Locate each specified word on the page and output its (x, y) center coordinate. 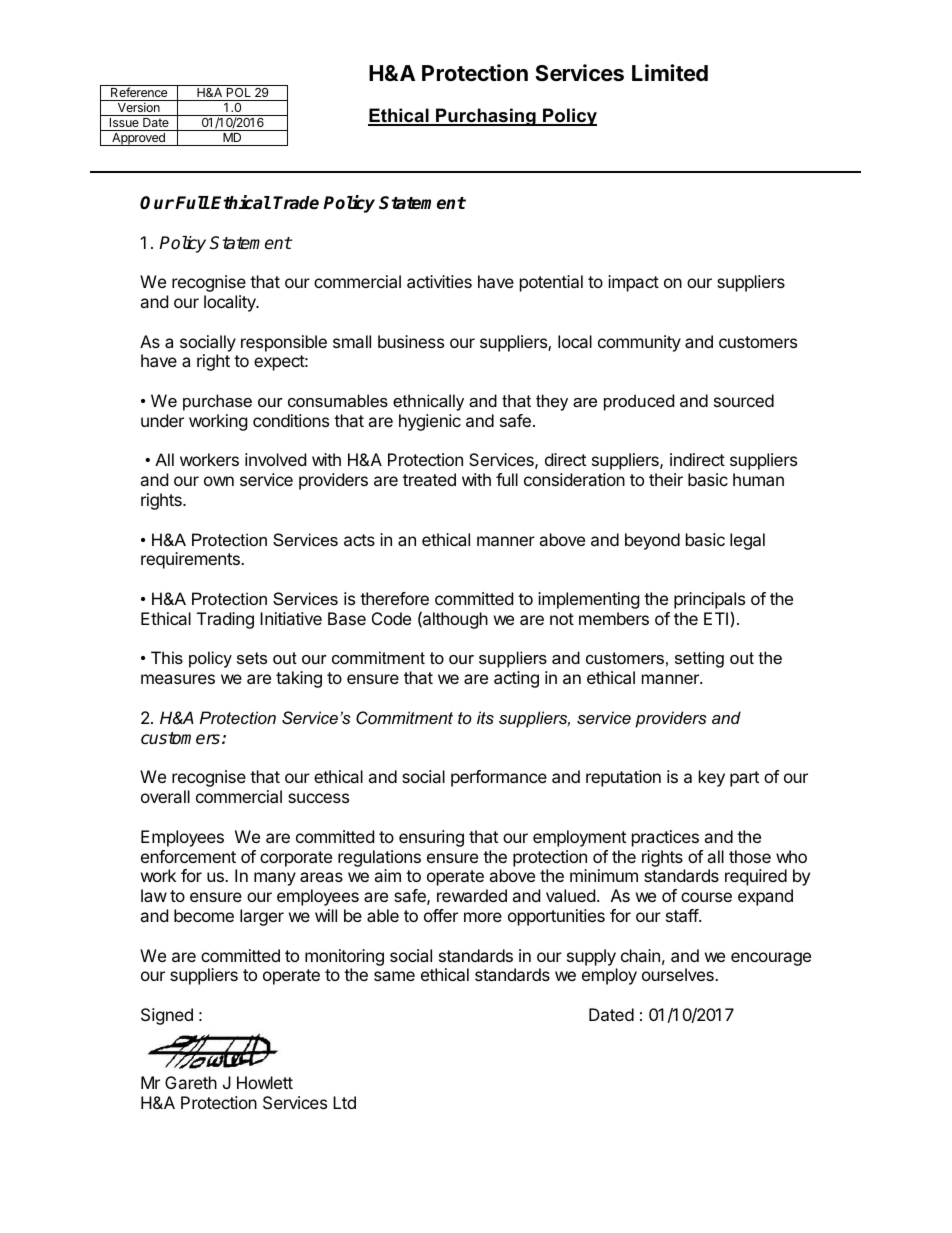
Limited (670, 72)
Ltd (344, 1102)
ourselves (679, 974)
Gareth (191, 1082)
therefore (394, 598)
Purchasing (486, 117)
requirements (191, 560)
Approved (138, 139)
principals (709, 602)
